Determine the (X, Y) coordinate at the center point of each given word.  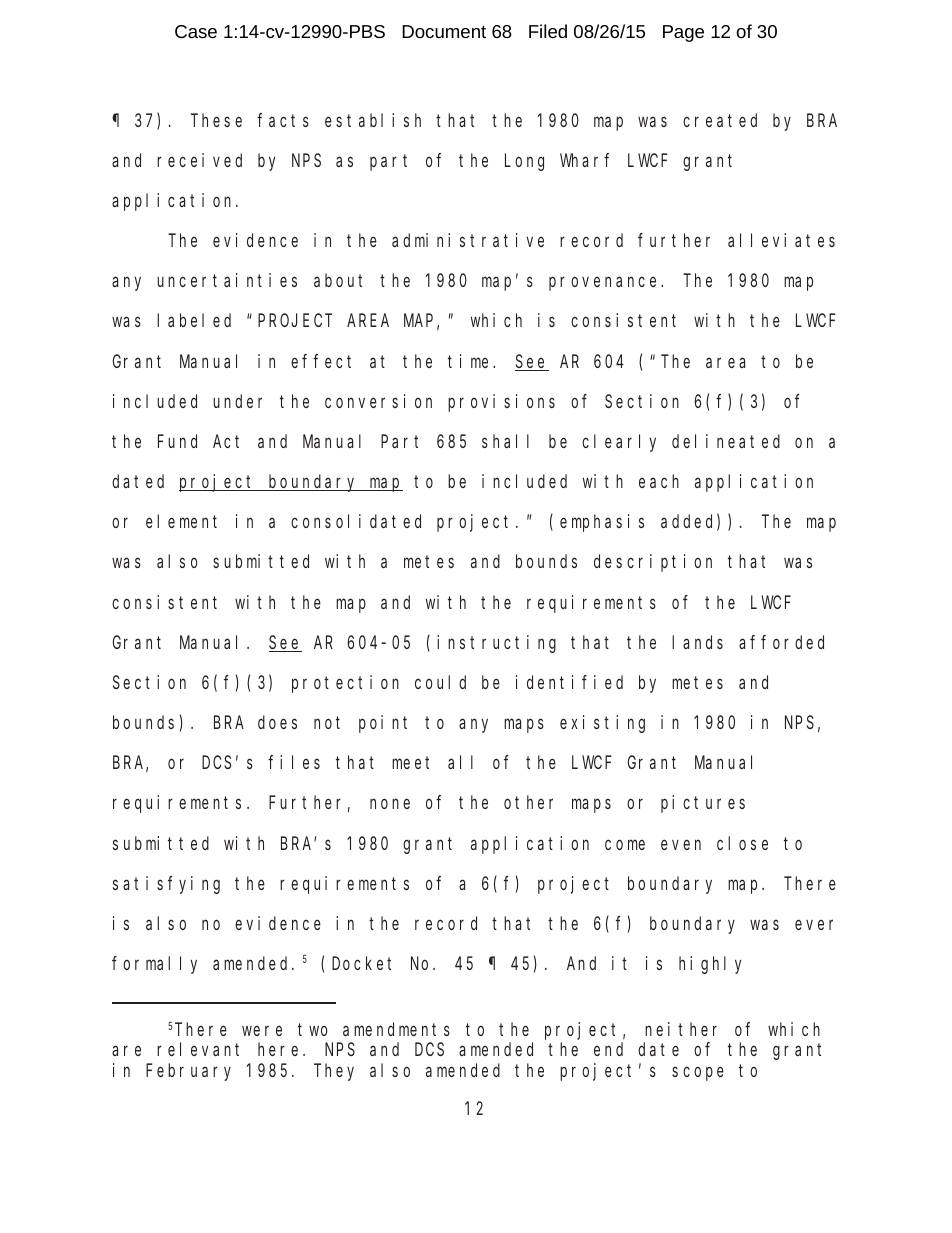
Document (444, 31)
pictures (703, 804)
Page (683, 33)
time (471, 361)
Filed (548, 31)
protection (345, 684)
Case (196, 31)
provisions (501, 403)
